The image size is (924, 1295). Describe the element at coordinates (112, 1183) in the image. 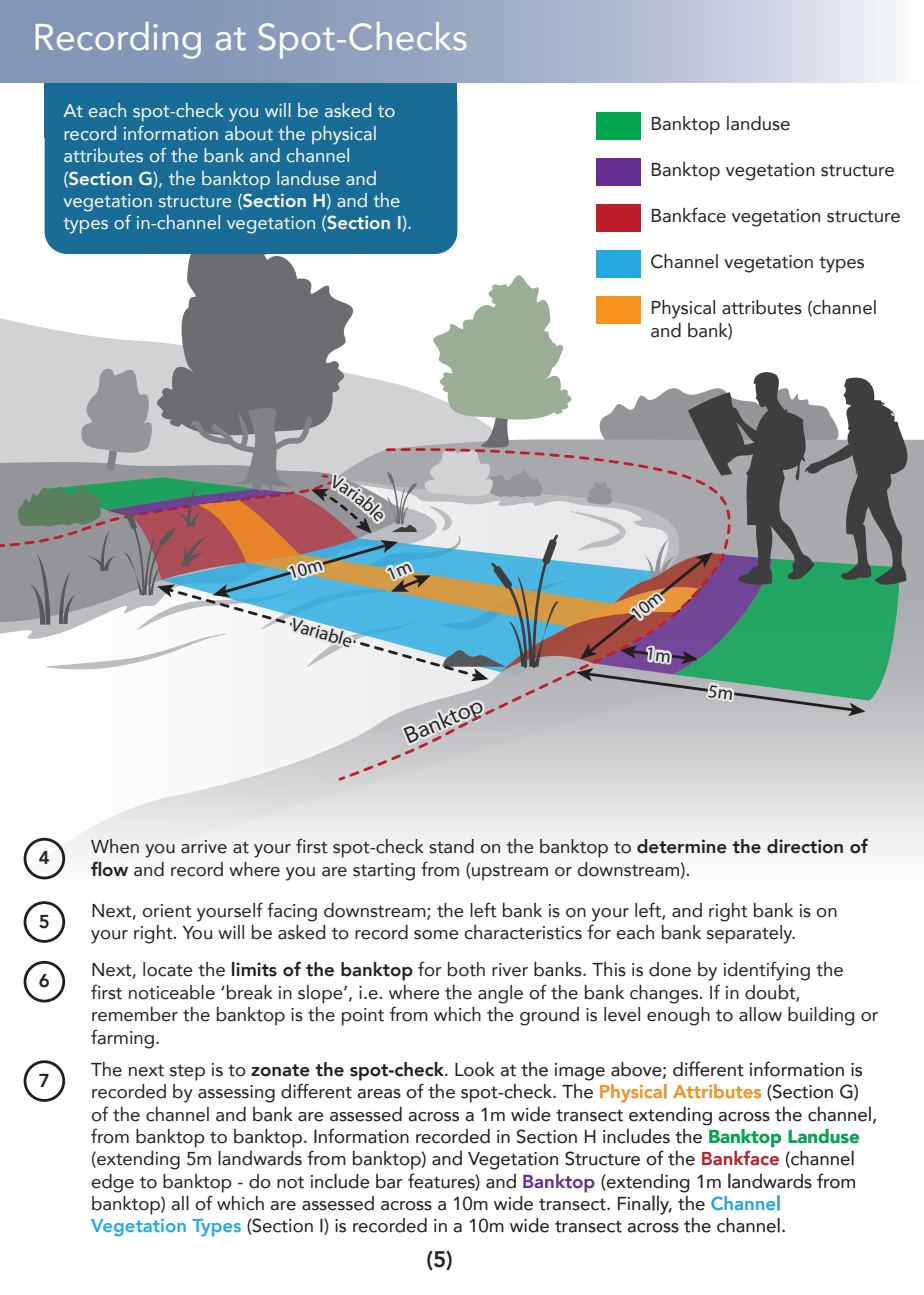

I see `edge` at that location.
